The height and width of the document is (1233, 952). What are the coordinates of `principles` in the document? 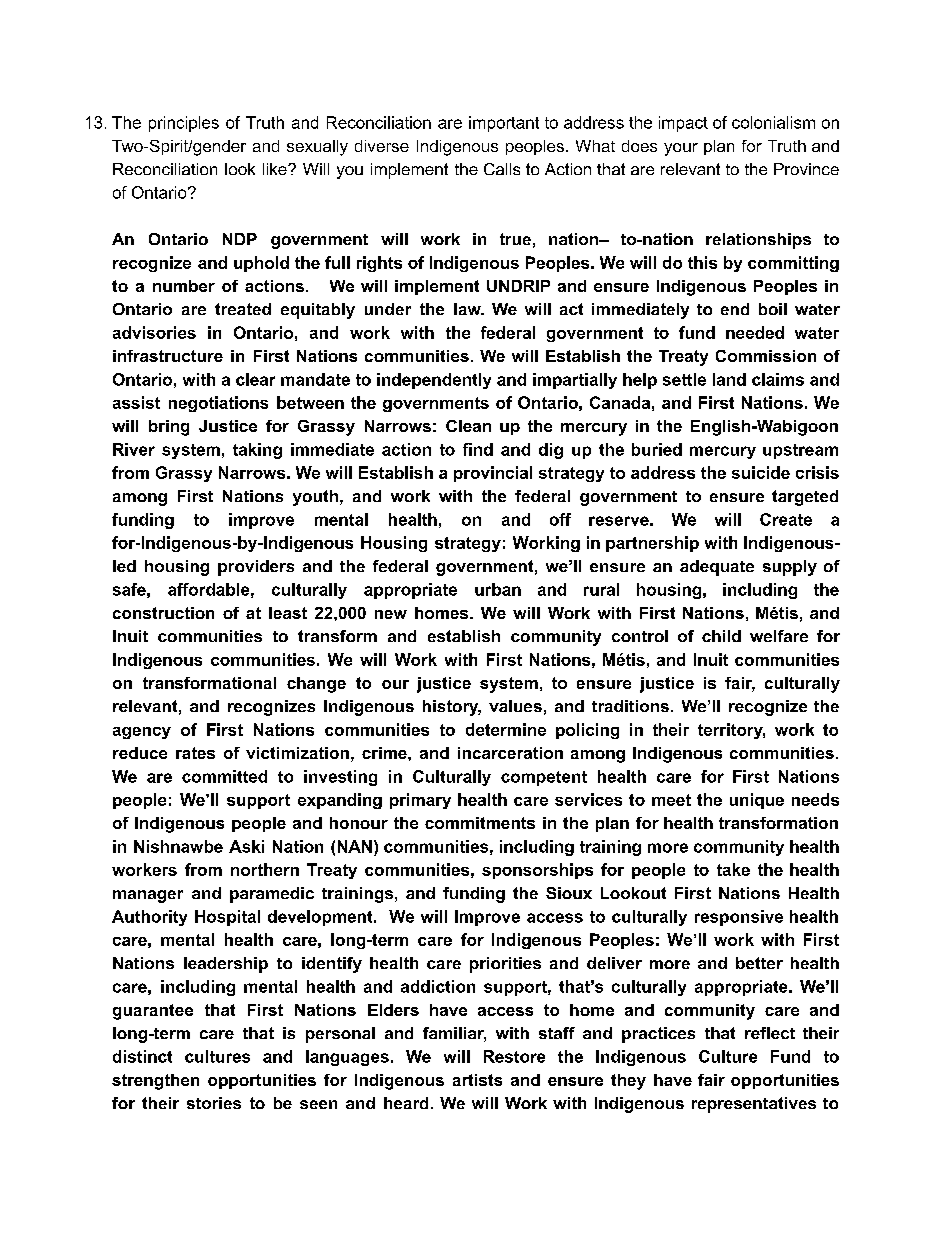 It's located at (184, 124).
